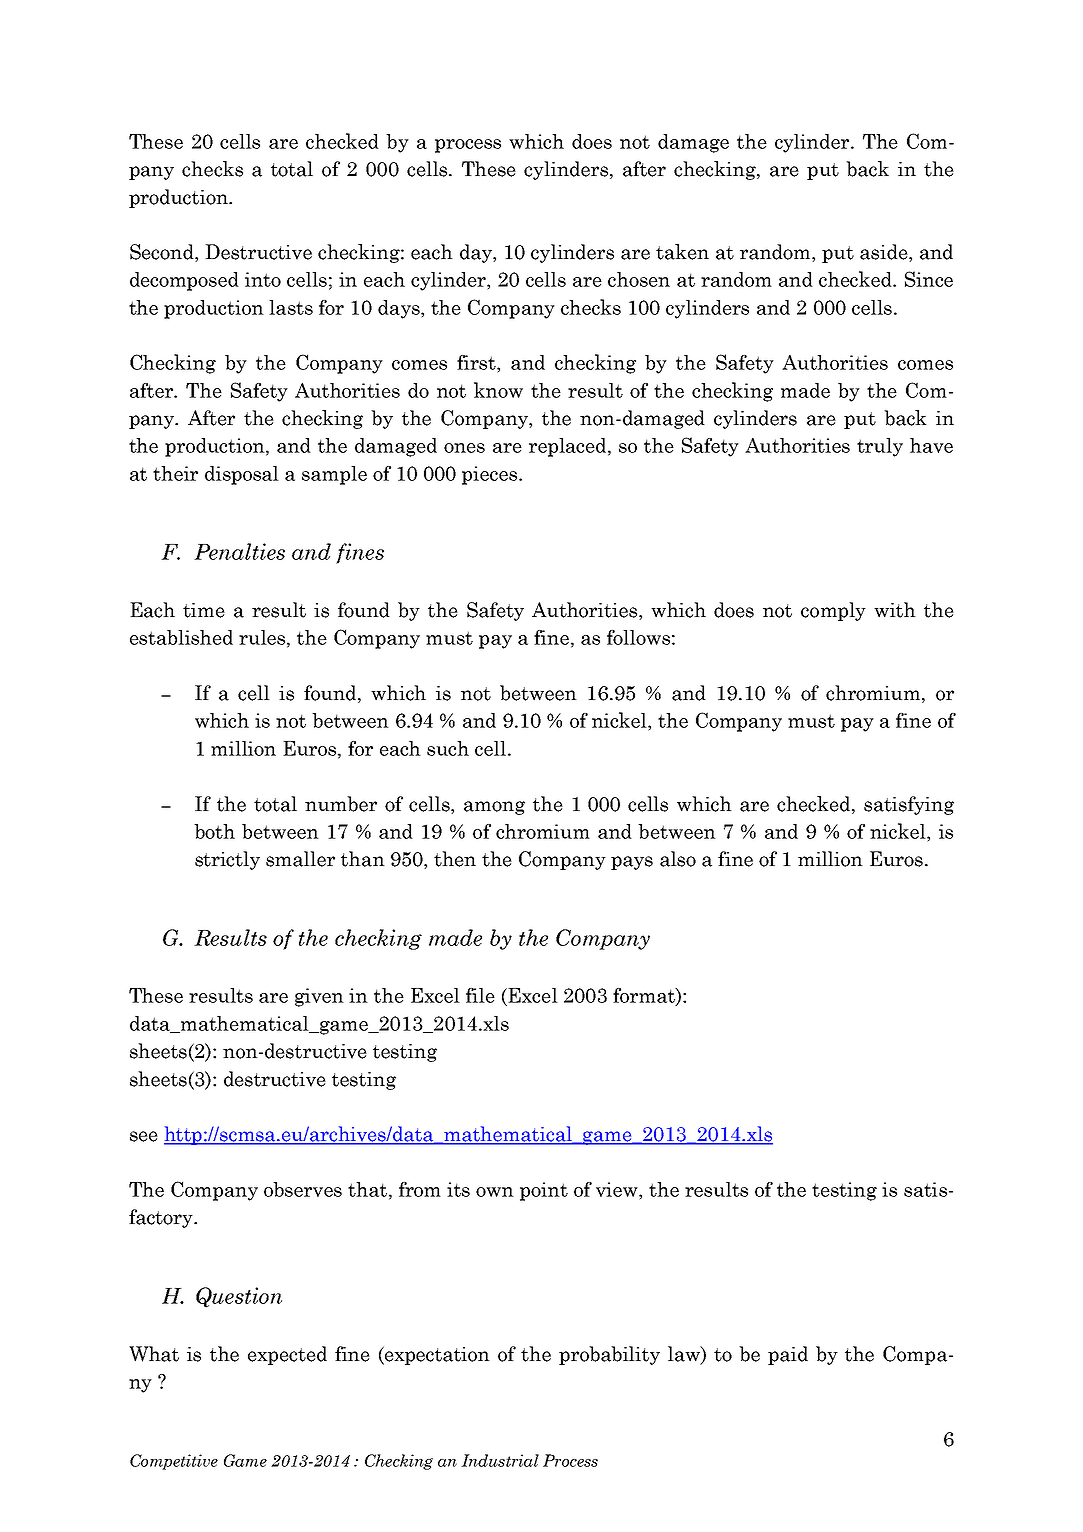 Image resolution: width=1083 pixels, height=1532 pixels. I want to click on also, so click(678, 859).
